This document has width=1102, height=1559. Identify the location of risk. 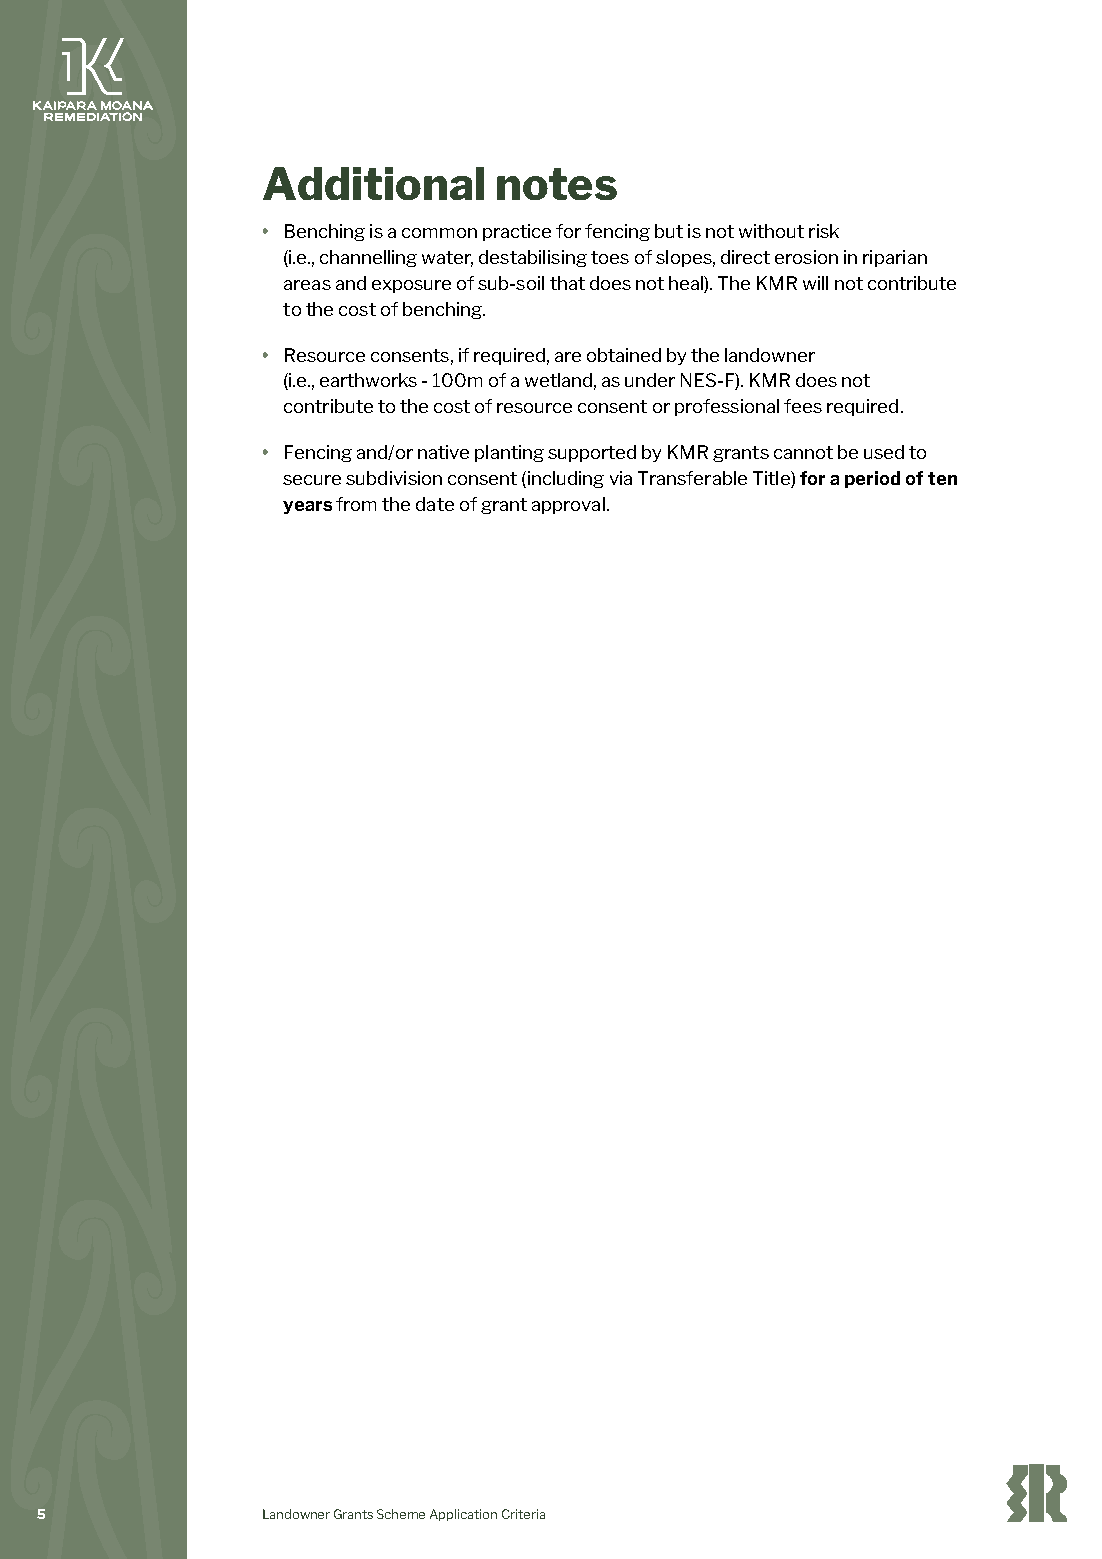
(824, 231).
